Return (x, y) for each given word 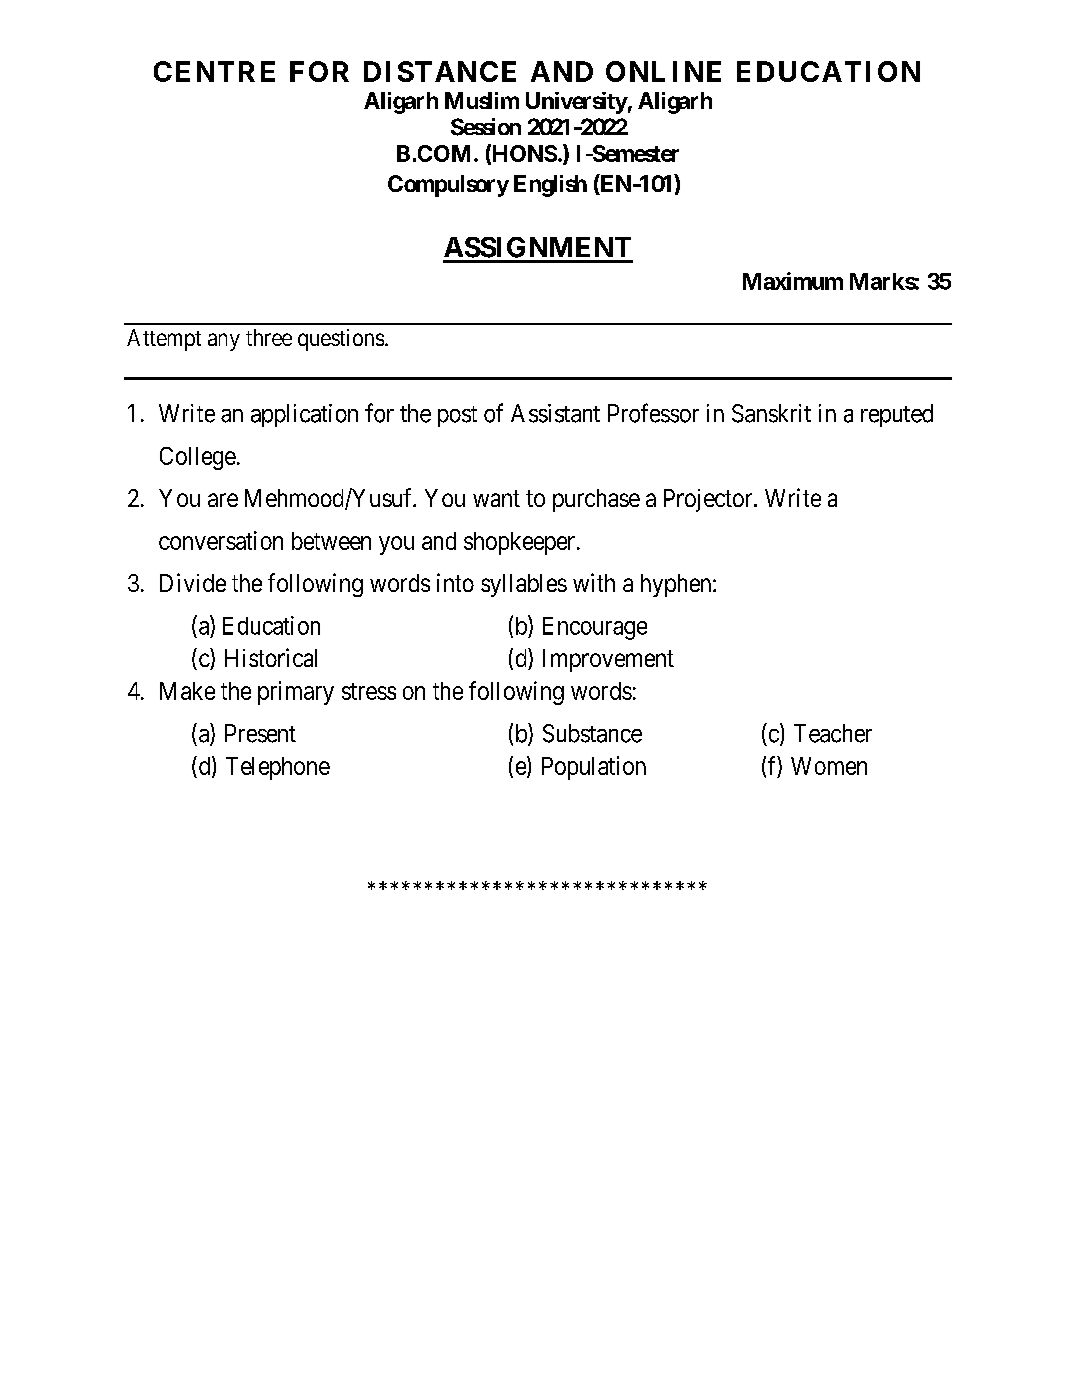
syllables (524, 585)
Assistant (555, 413)
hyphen (677, 585)
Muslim (482, 100)
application (304, 415)
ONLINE (663, 71)
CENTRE (214, 71)
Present (260, 733)
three (269, 337)
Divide (193, 582)
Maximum (793, 281)
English (550, 186)
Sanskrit (771, 413)
